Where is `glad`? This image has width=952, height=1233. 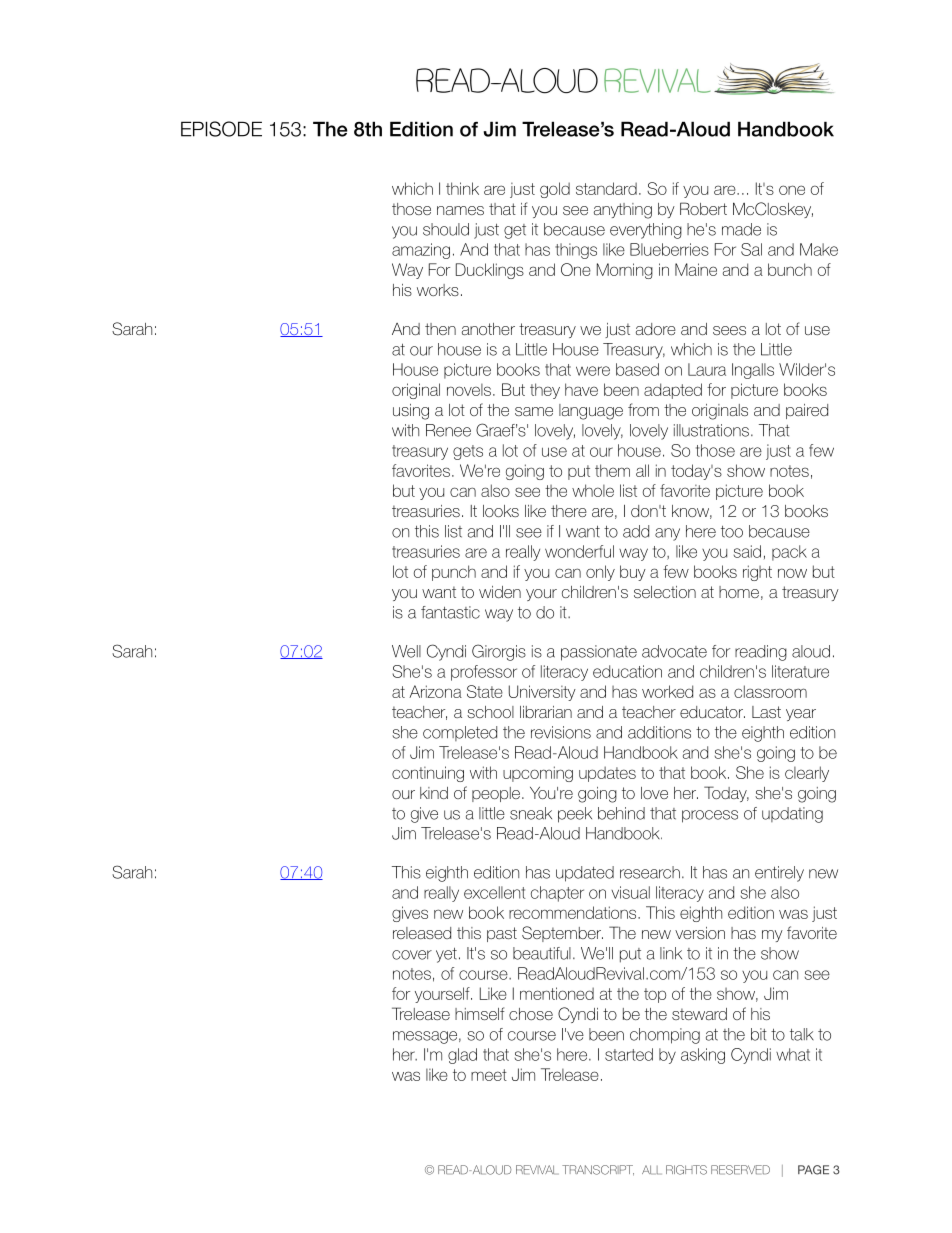
glad is located at coordinates (462, 1056).
